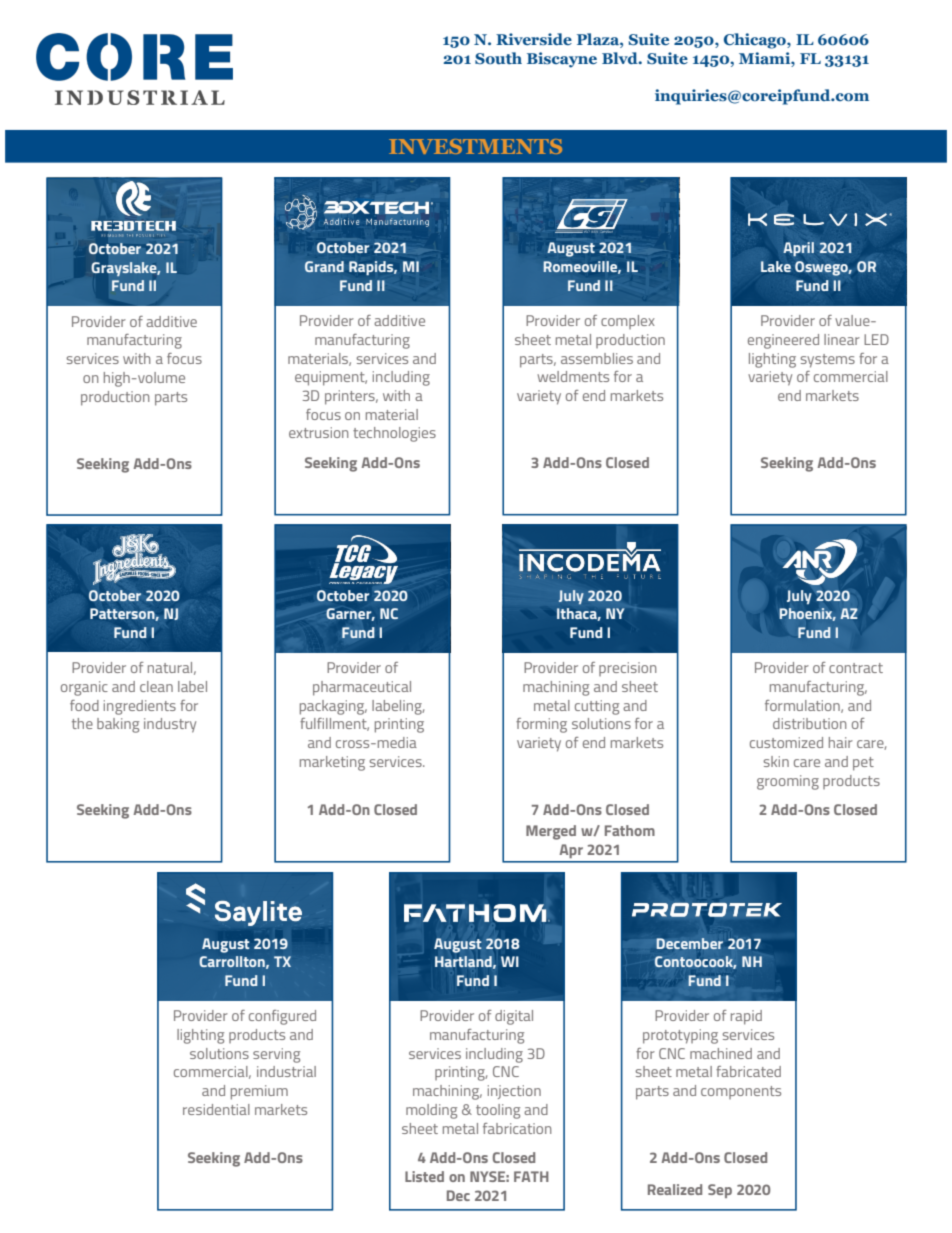 Image resolution: width=952 pixels, height=1233 pixels. What do you see at coordinates (394, 434) in the document?
I see `technologies` at bounding box center [394, 434].
